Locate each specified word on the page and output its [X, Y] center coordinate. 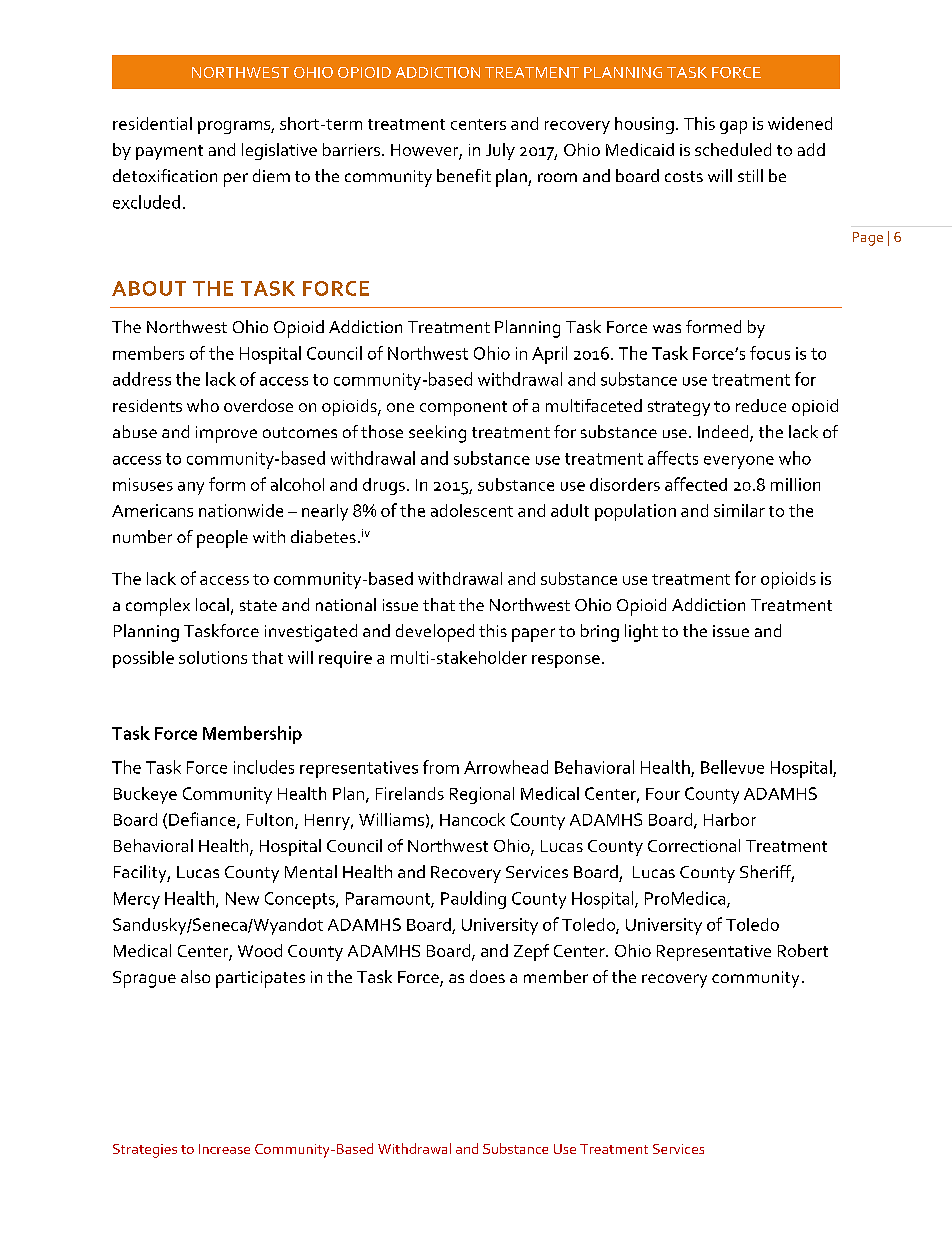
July [500, 151]
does [487, 976]
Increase [224, 1149]
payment [169, 152]
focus [770, 353]
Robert [803, 950]
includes [264, 767]
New [242, 898]
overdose [258, 405]
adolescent [472, 510]
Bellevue [732, 767]
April [549, 355]
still [750, 175]
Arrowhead [506, 767]
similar [739, 510]
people [222, 539]
